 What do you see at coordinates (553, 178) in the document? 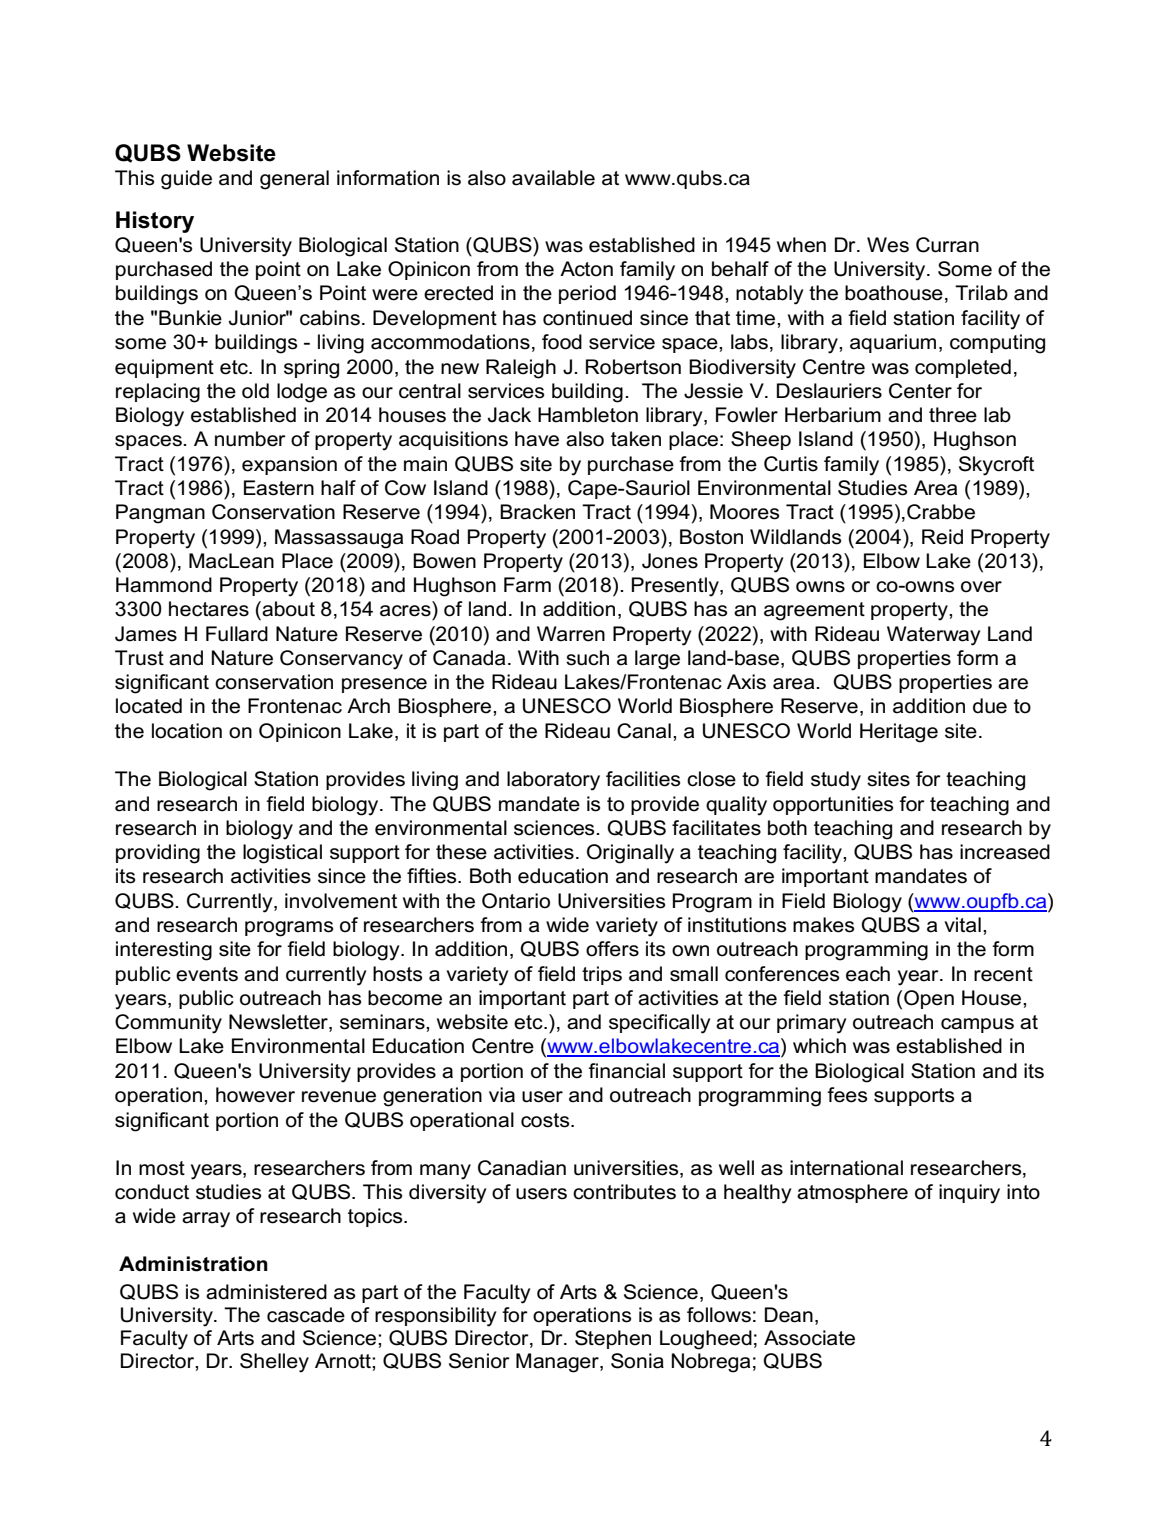
I see `available` at bounding box center [553, 178].
